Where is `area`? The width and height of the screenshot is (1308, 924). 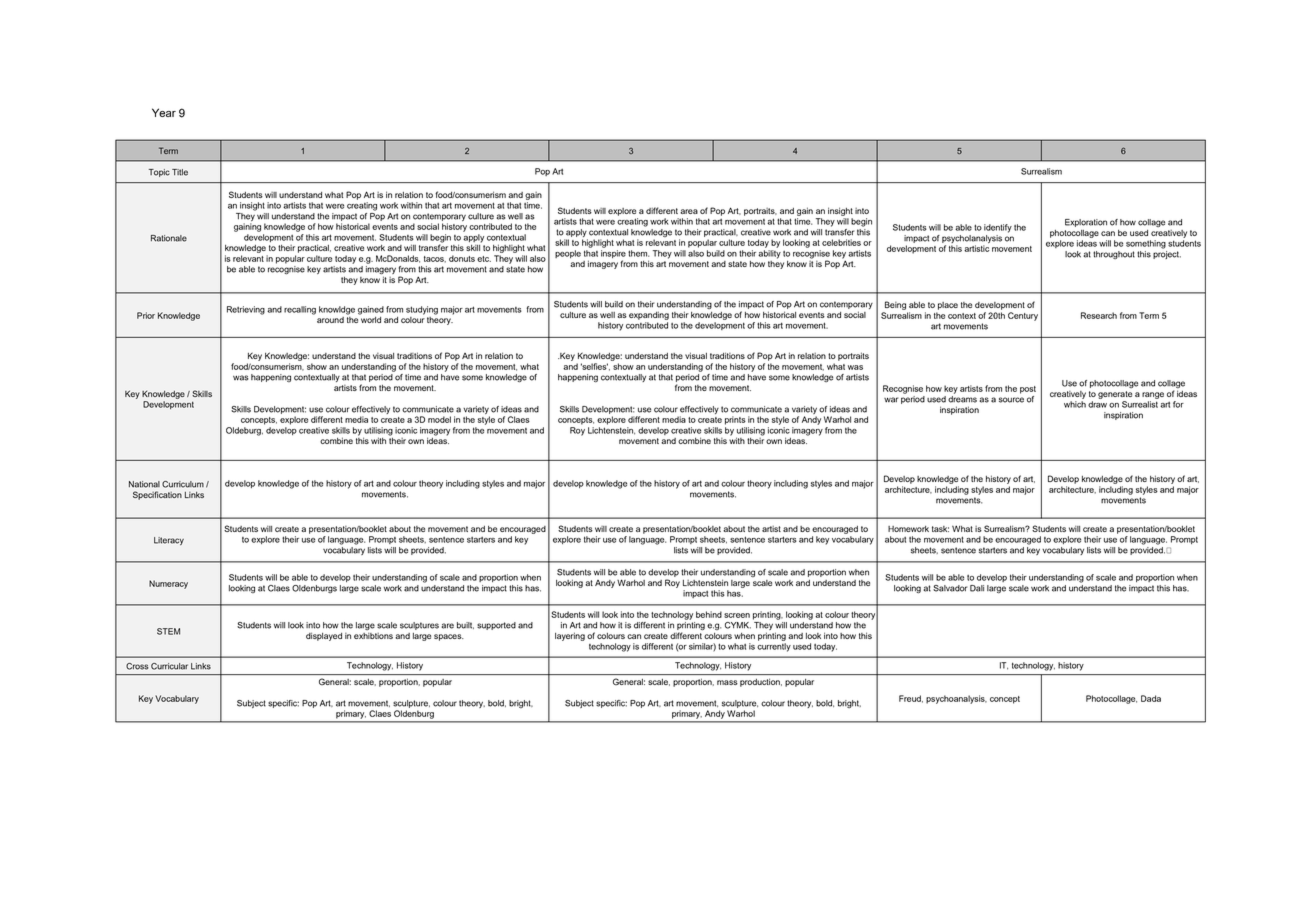
area is located at coordinates (689, 211).
